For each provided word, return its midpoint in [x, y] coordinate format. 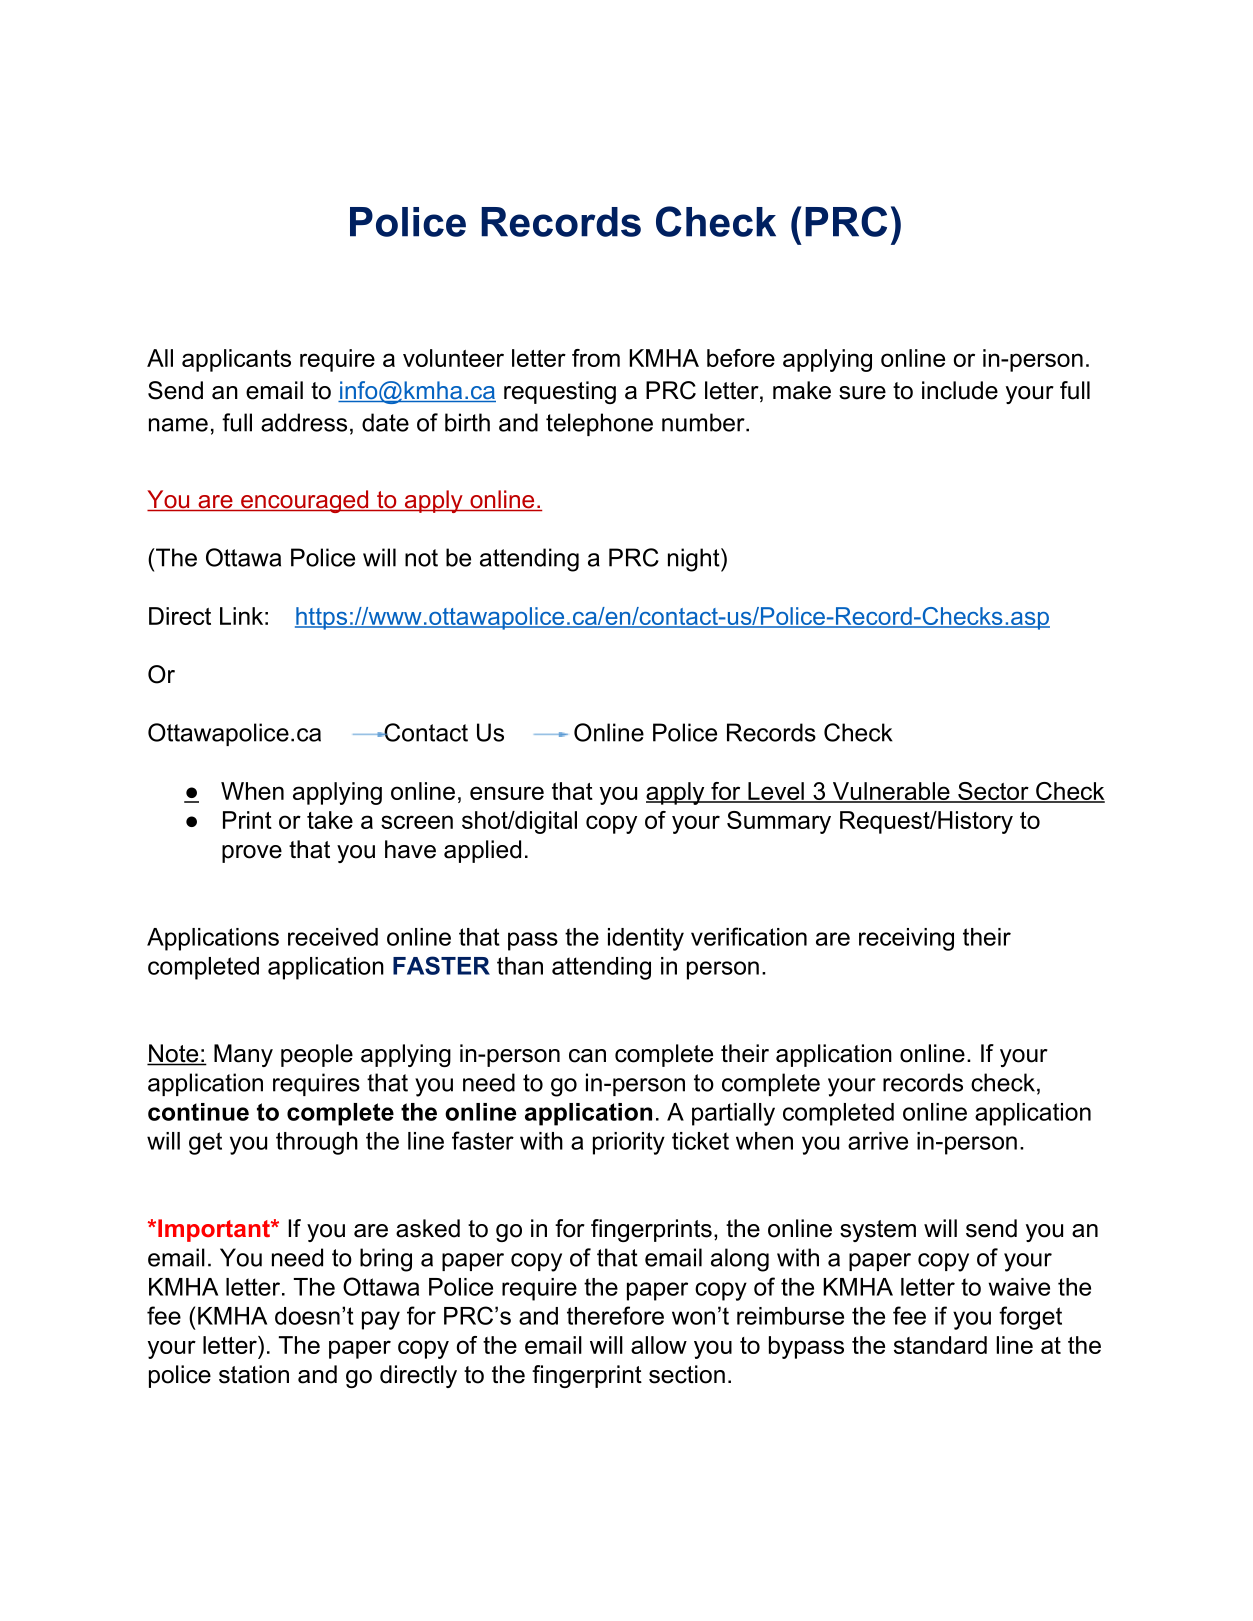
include [960, 390]
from [596, 358]
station [254, 1374]
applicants [236, 360]
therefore [615, 1315]
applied [482, 851]
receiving [906, 939]
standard [940, 1345]
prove [252, 854]
